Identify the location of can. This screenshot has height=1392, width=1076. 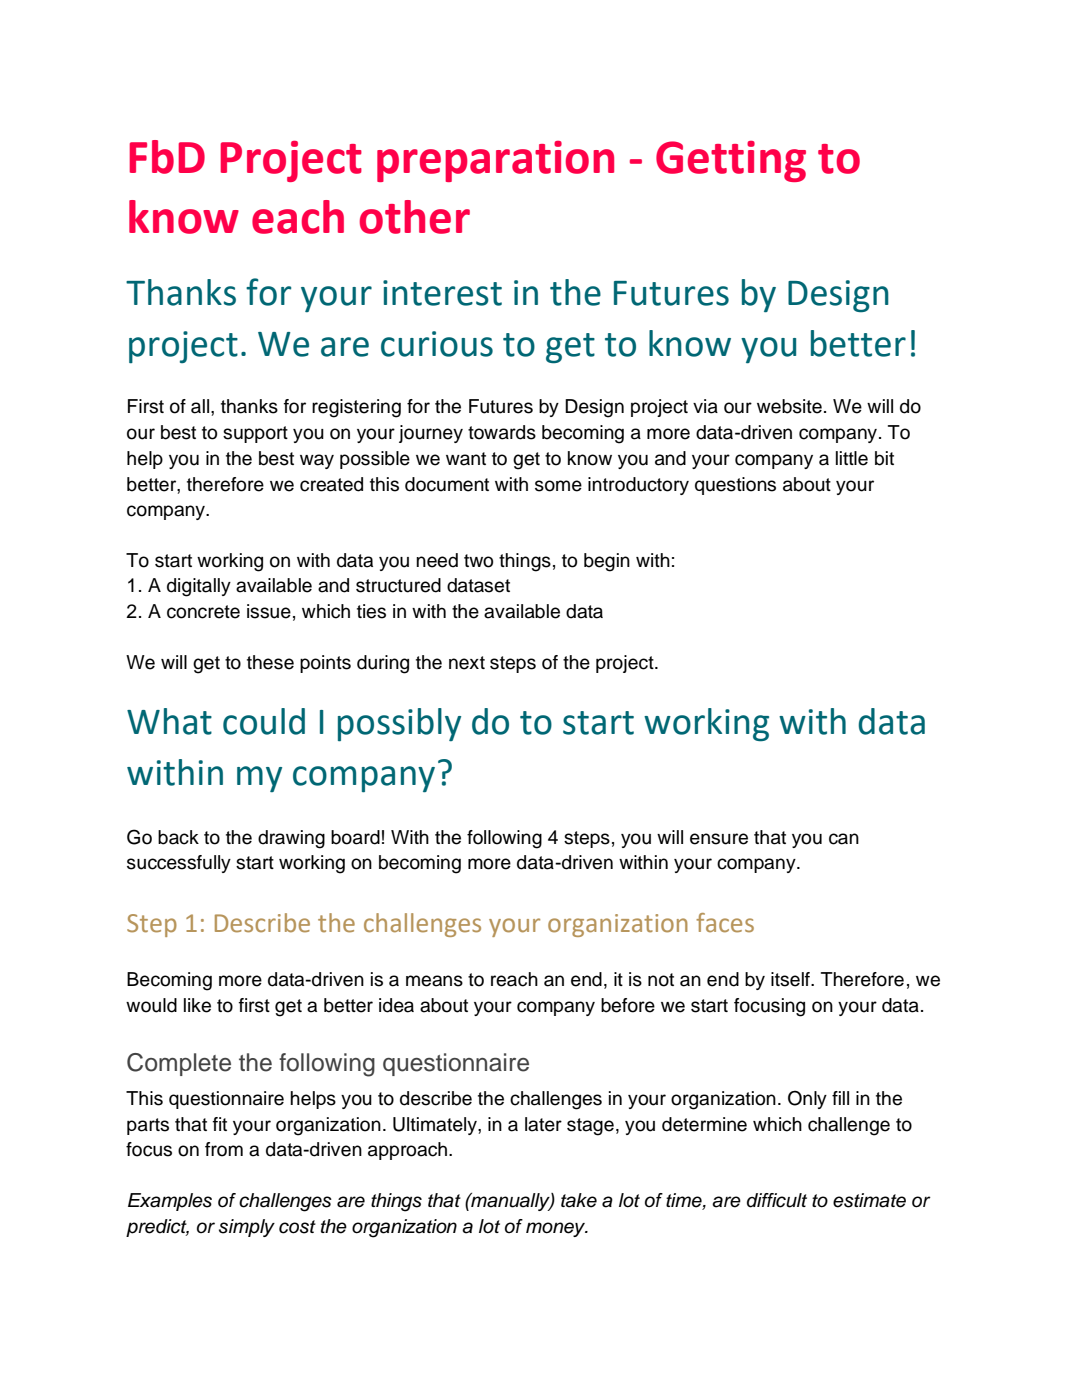
(844, 839).
